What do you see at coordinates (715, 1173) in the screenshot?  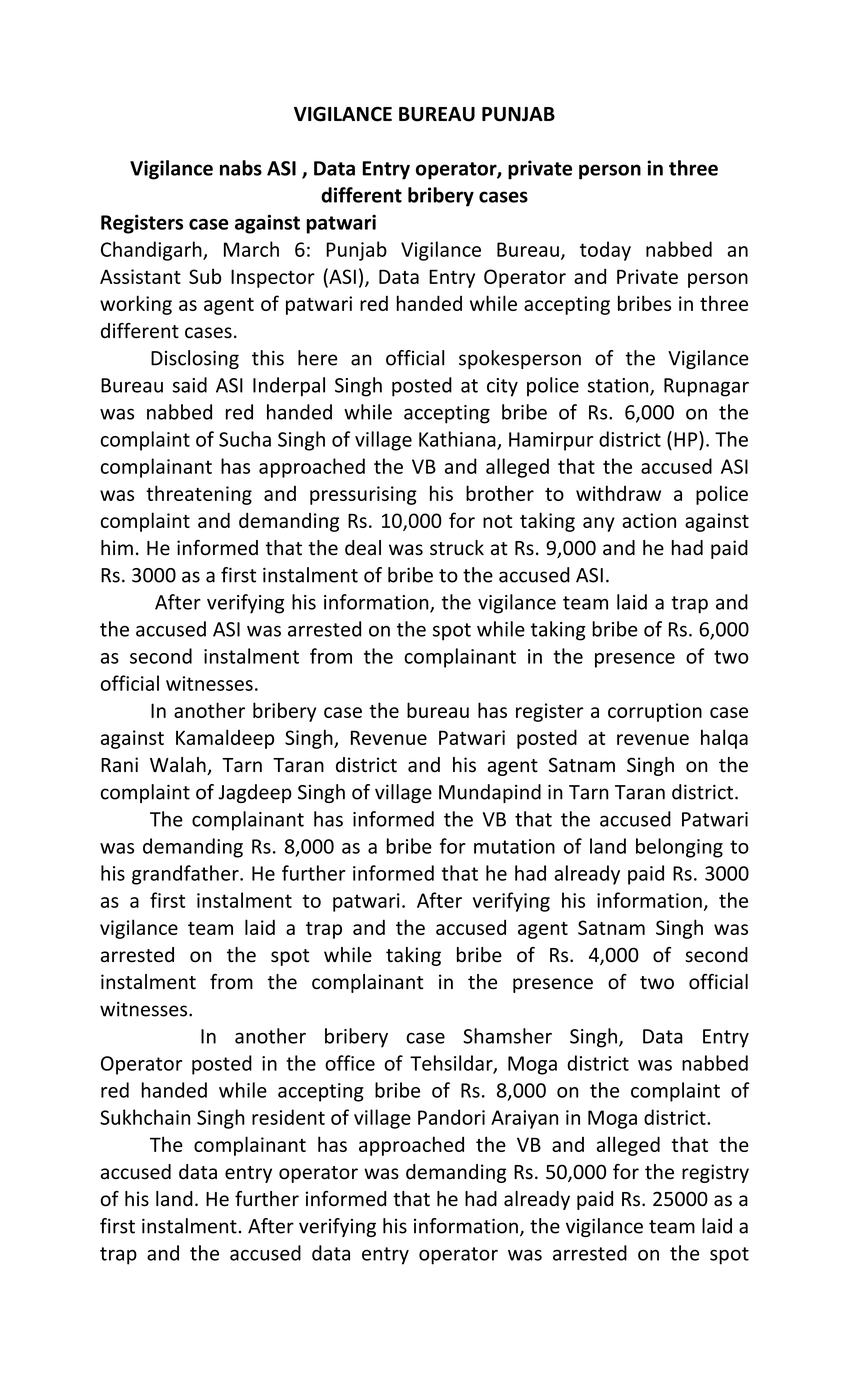 I see `registry` at bounding box center [715, 1173].
